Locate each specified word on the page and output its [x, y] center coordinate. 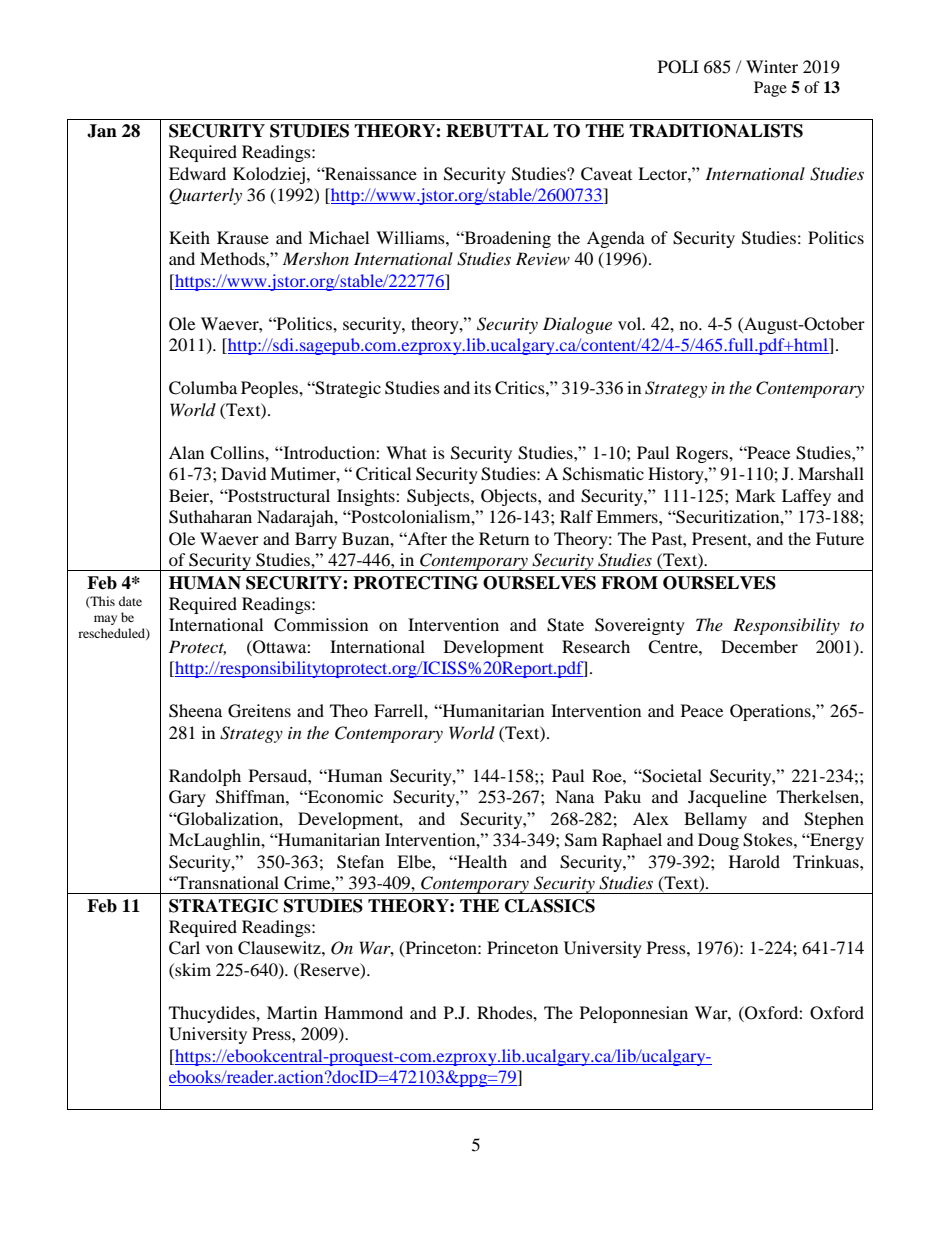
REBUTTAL [497, 131]
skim [192, 969]
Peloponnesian [634, 1014]
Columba [203, 388]
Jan [102, 131]
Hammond [363, 1012]
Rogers [703, 454]
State [565, 625]
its [482, 387]
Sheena [195, 711]
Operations [771, 712]
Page [770, 89]
